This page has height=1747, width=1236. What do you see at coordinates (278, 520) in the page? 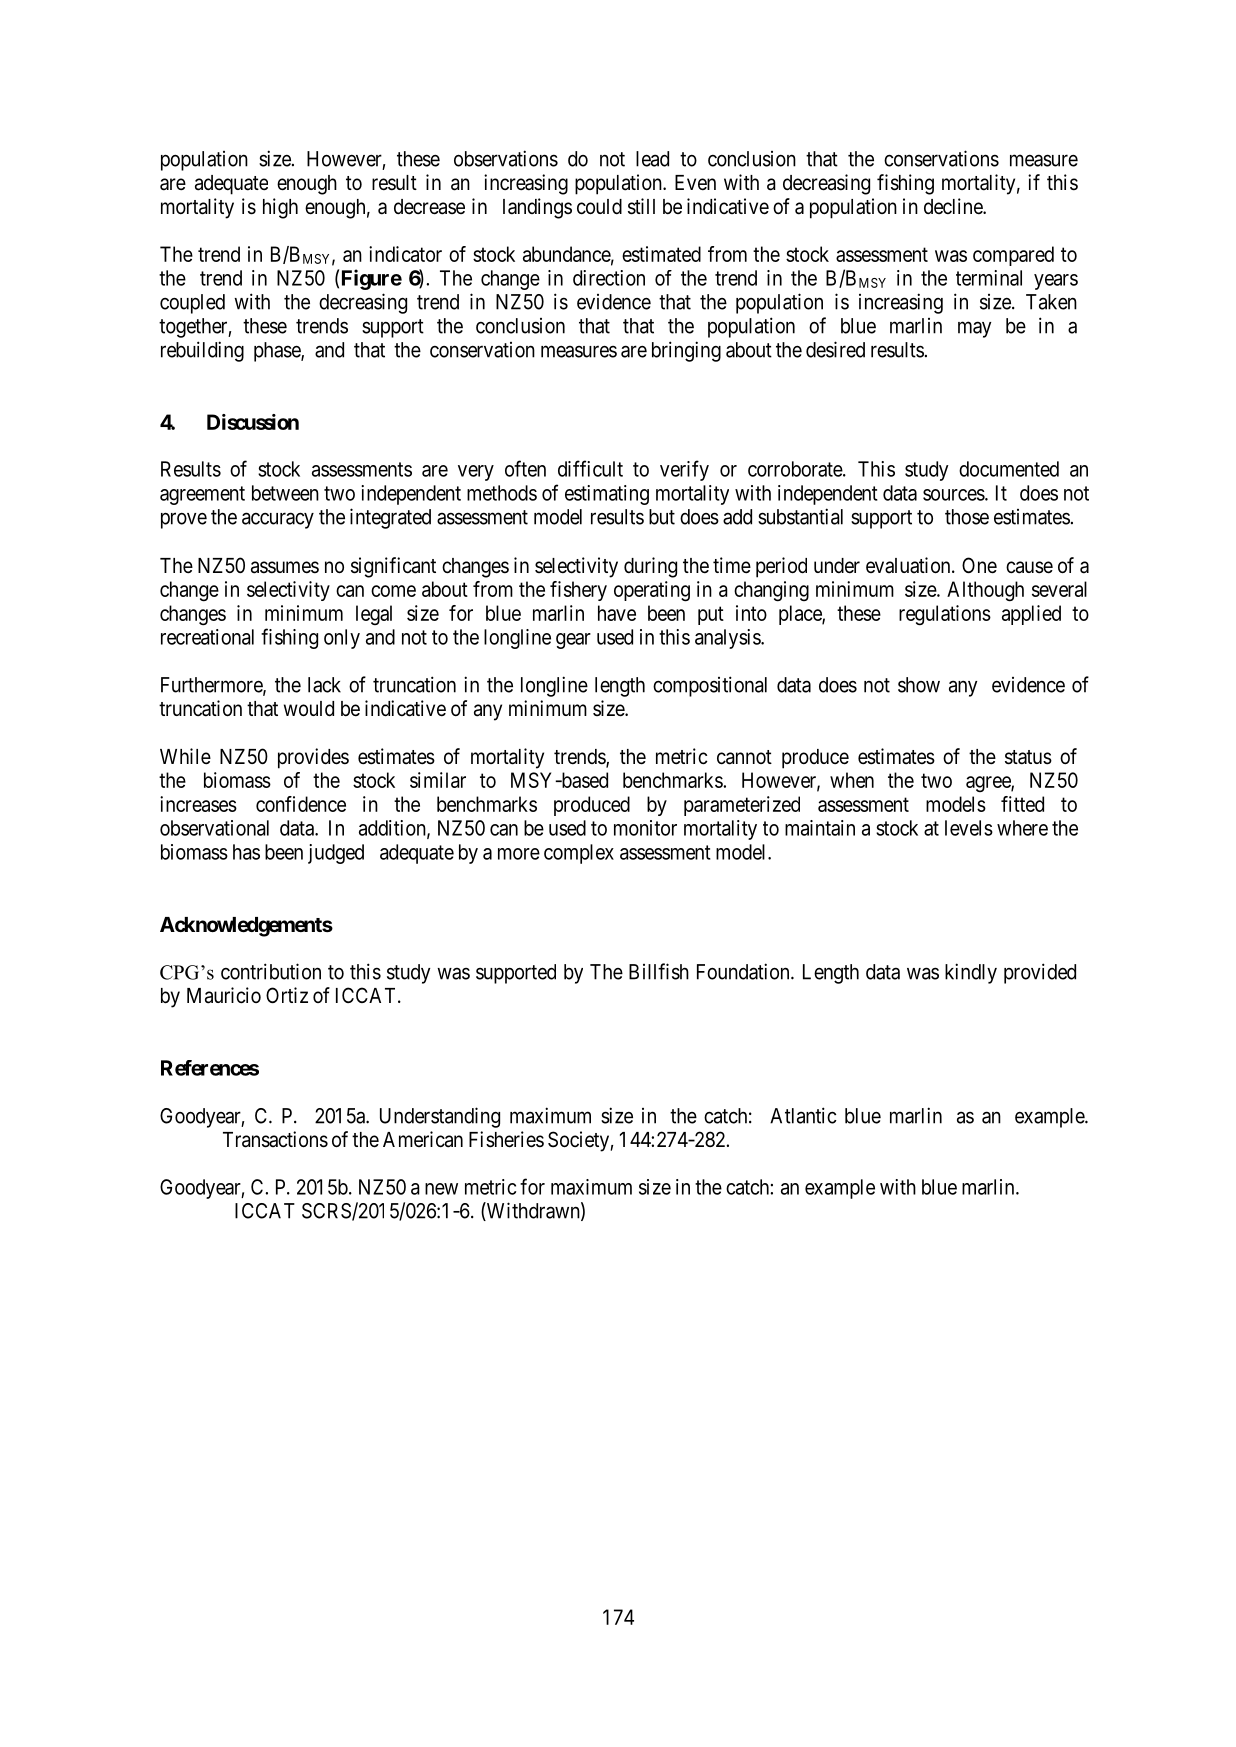
I see `accuracy` at bounding box center [278, 520].
